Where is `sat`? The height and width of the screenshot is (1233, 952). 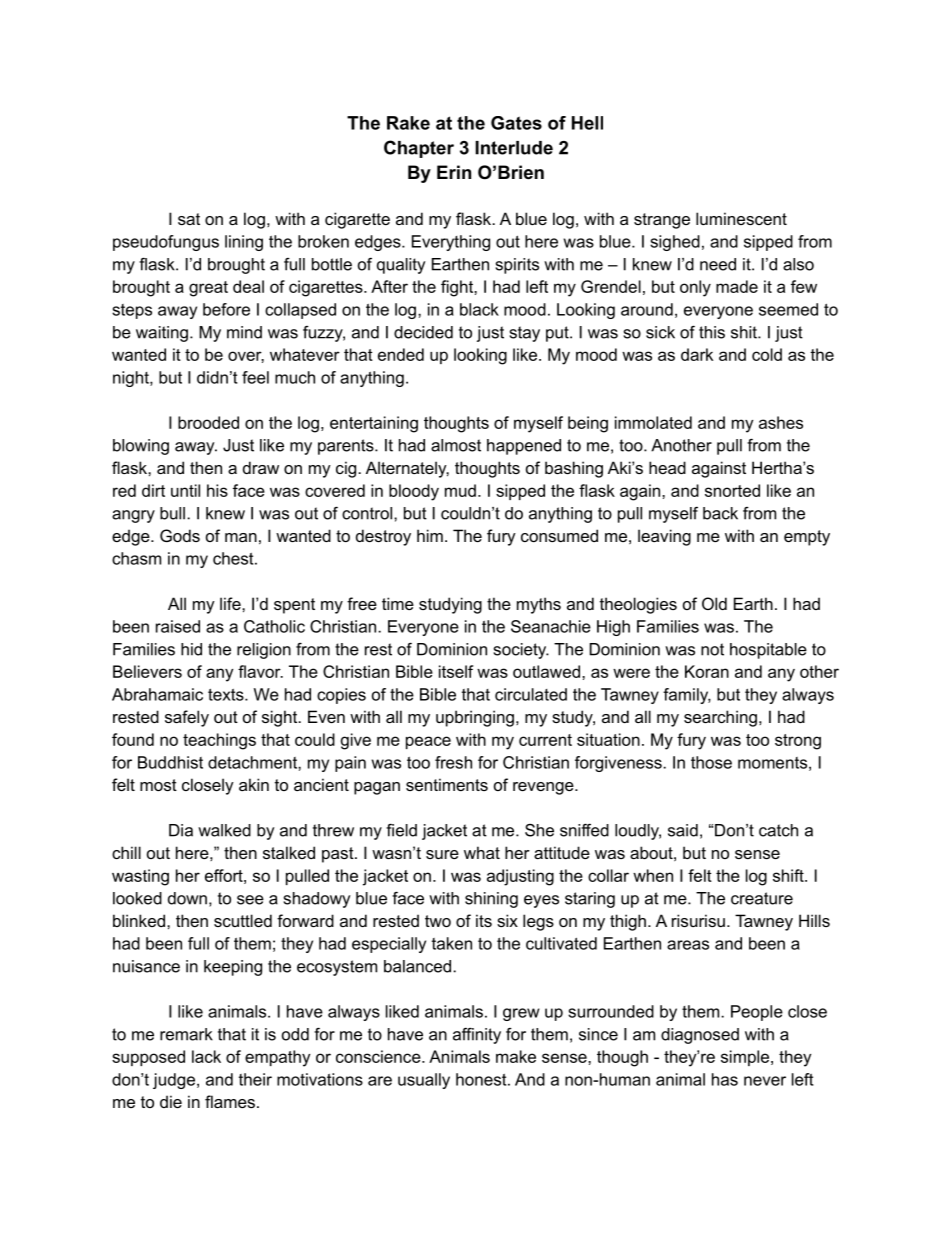
sat is located at coordinates (189, 219).
